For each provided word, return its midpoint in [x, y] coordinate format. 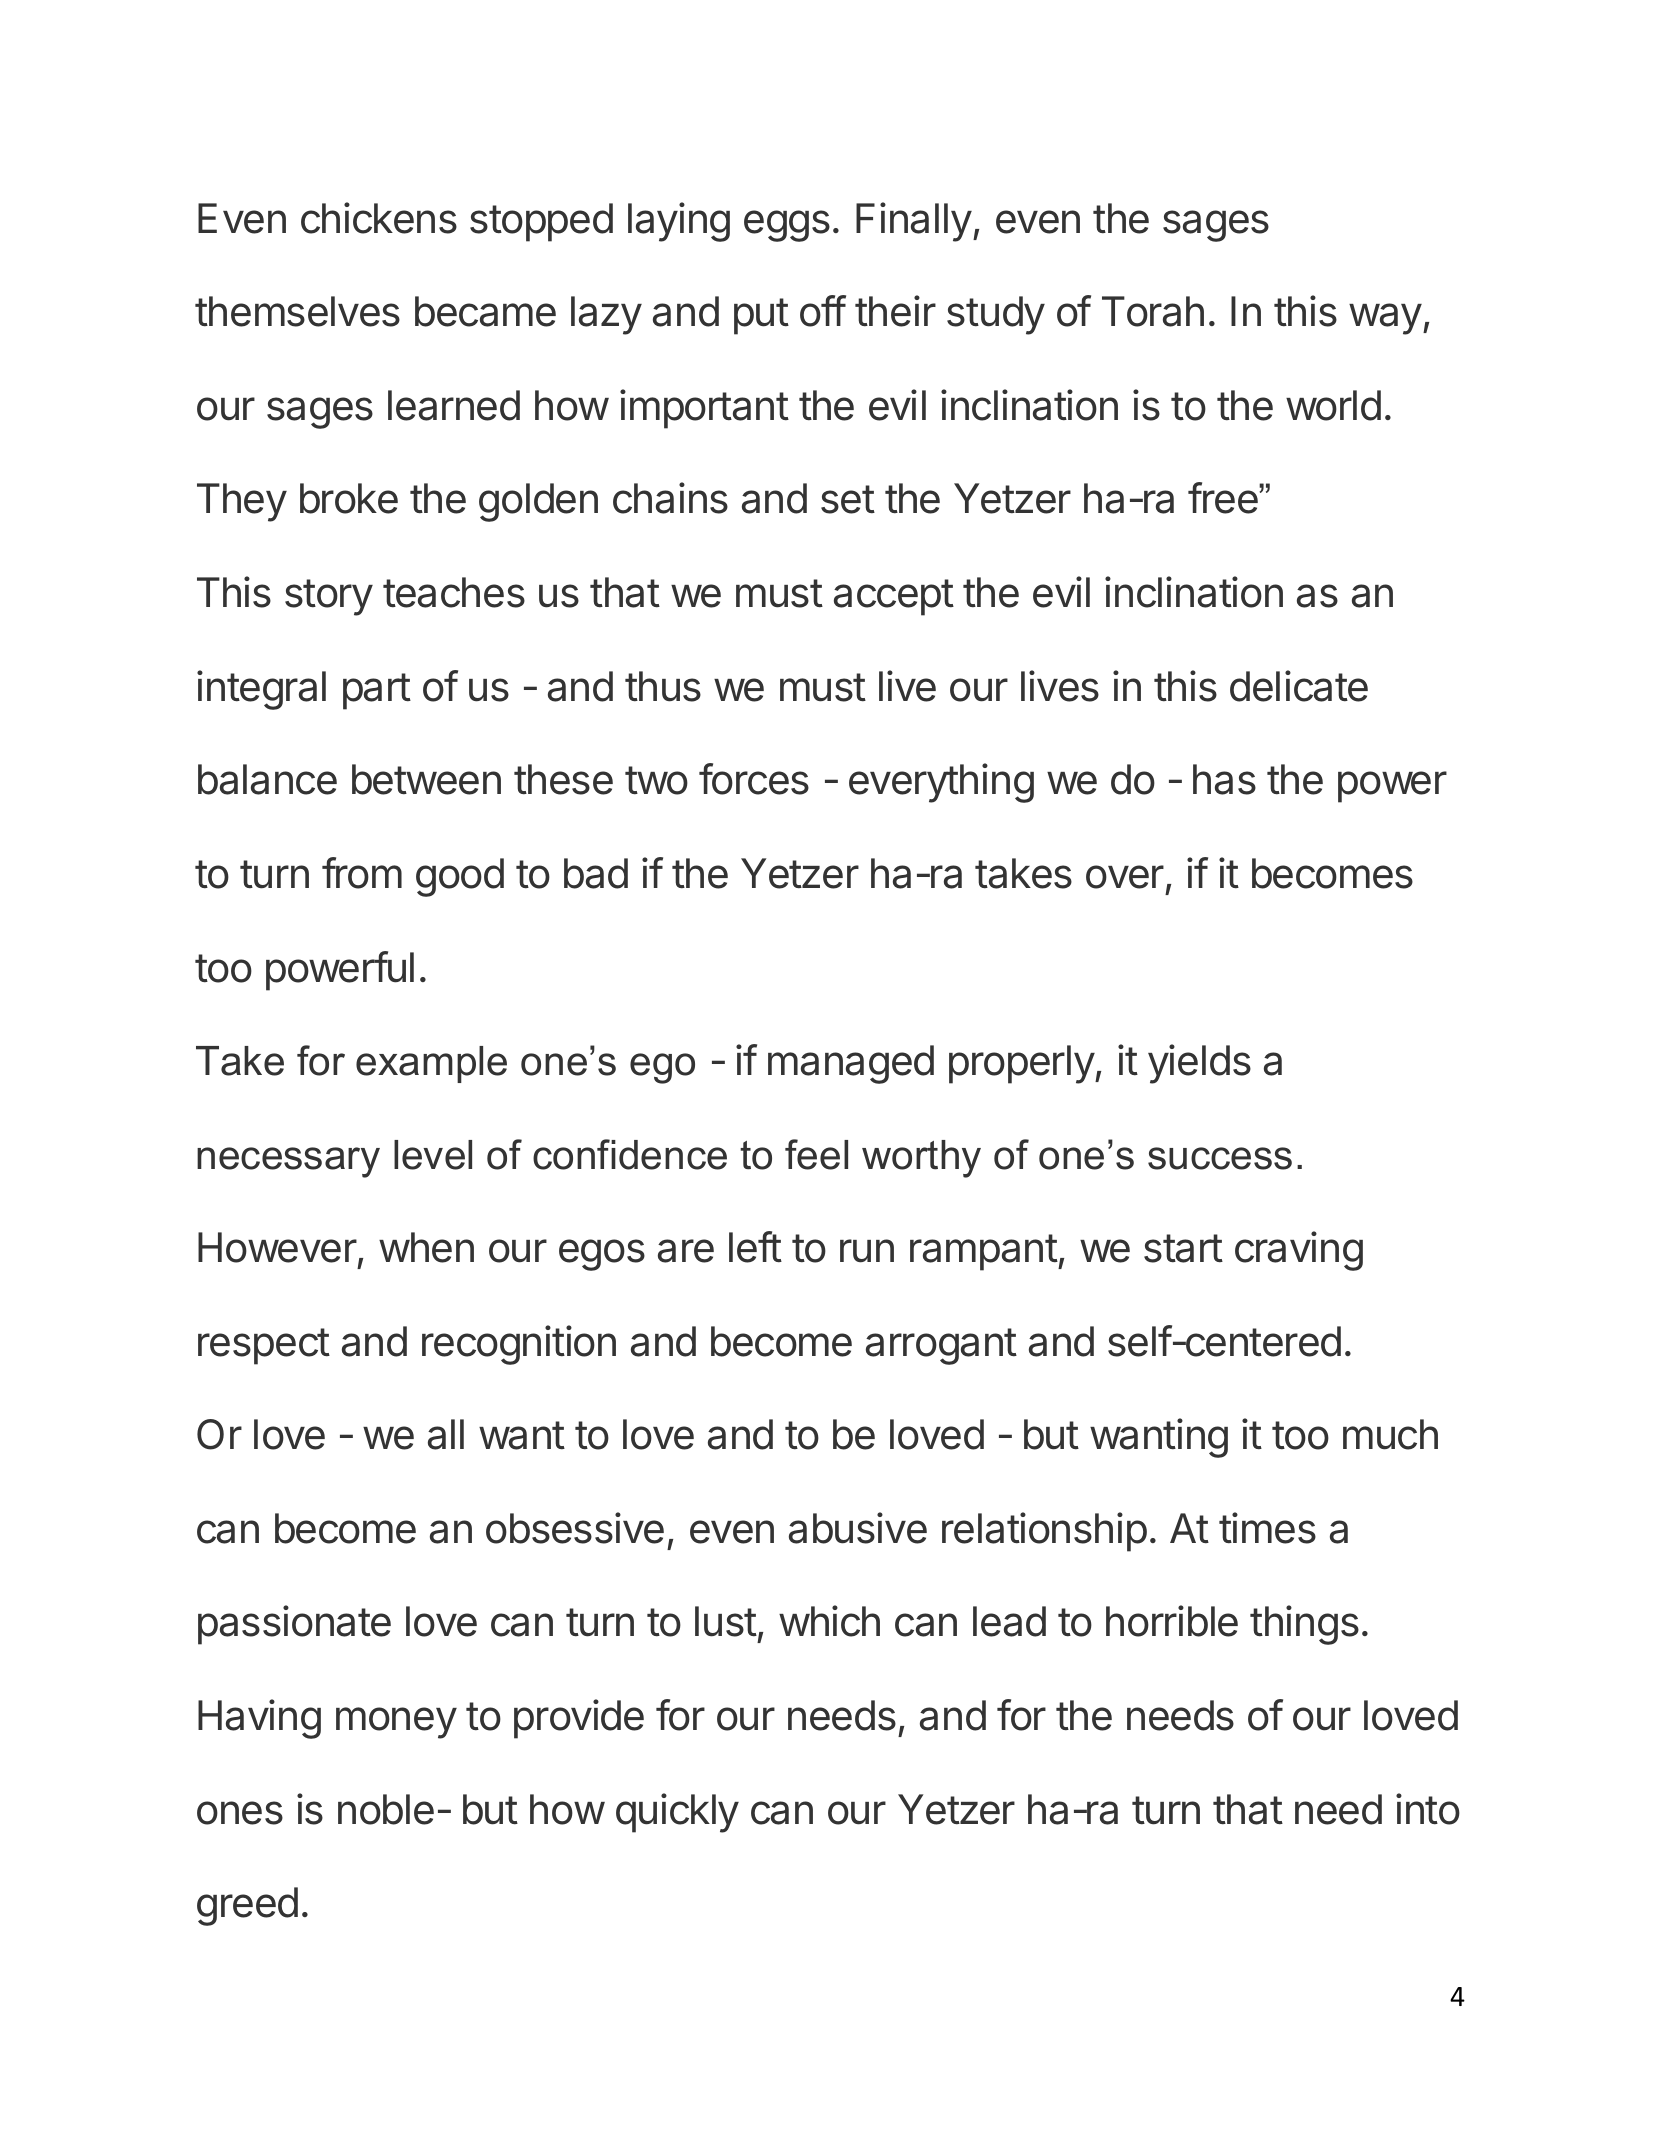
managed [851, 1064]
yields [1199, 1064]
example [431, 1064]
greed [247, 1906]
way [1385, 319]
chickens [379, 218]
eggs [787, 226]
